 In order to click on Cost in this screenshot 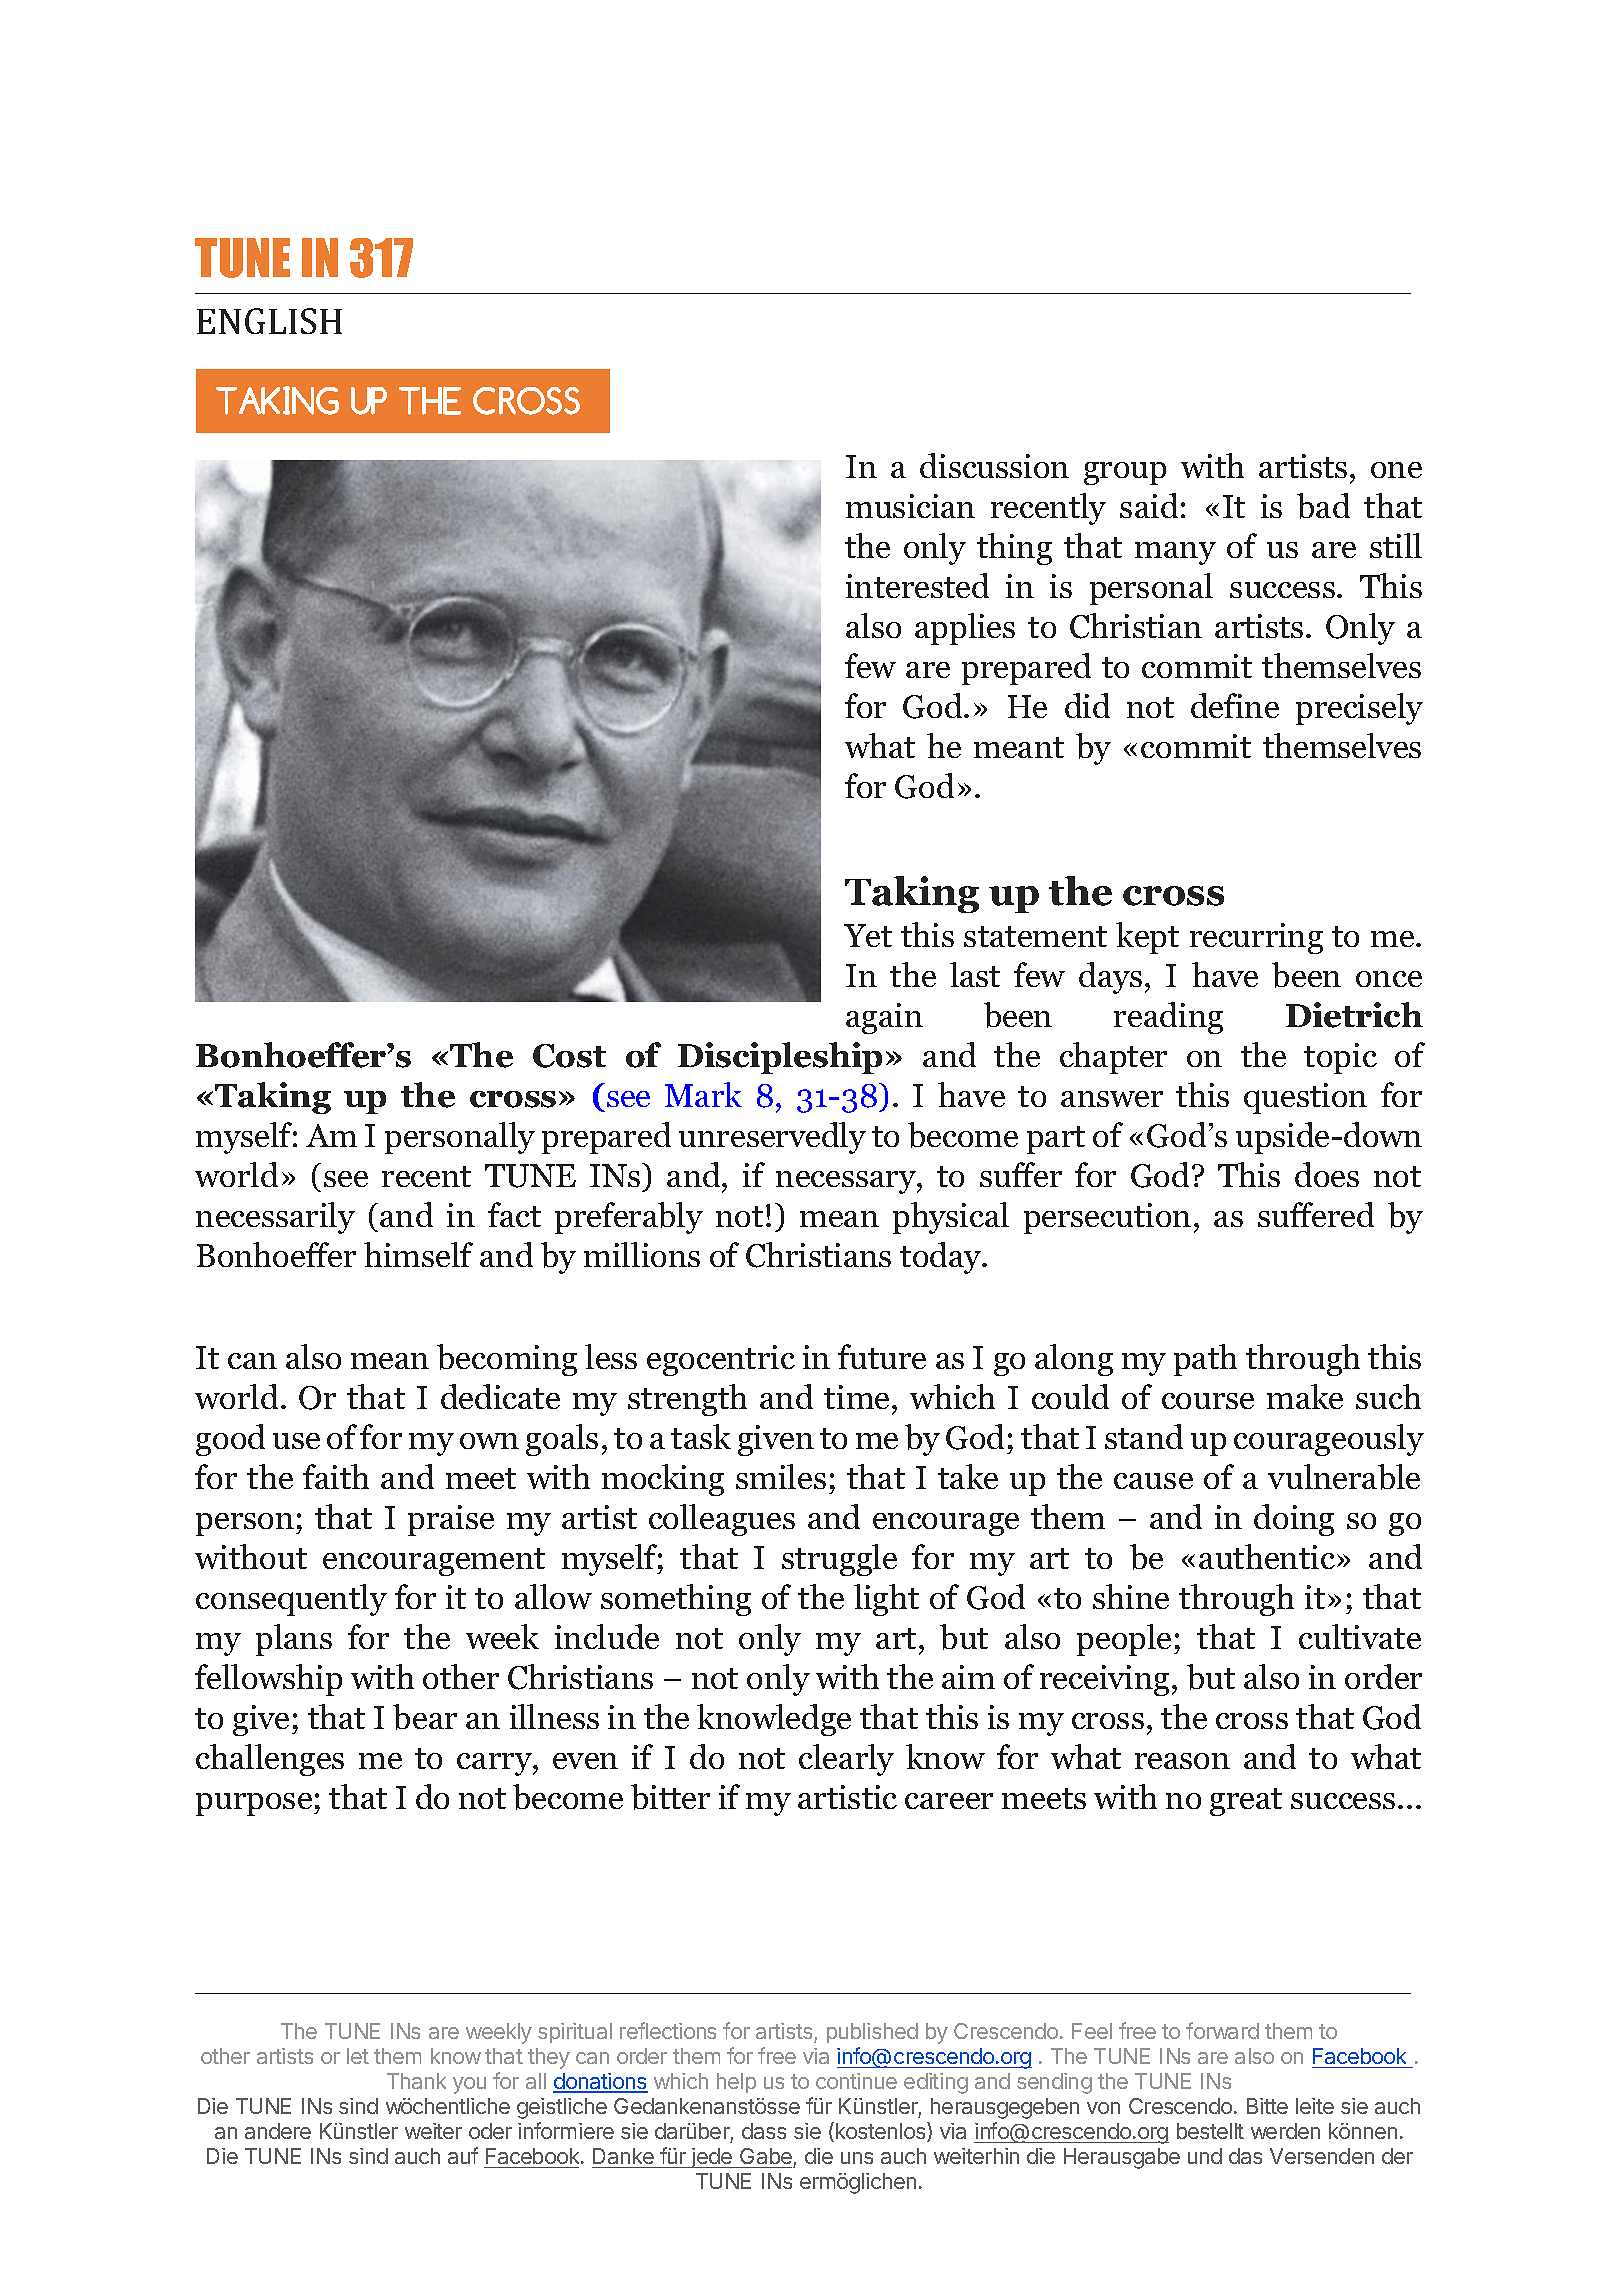, I will do `click(569, 1056)`.
